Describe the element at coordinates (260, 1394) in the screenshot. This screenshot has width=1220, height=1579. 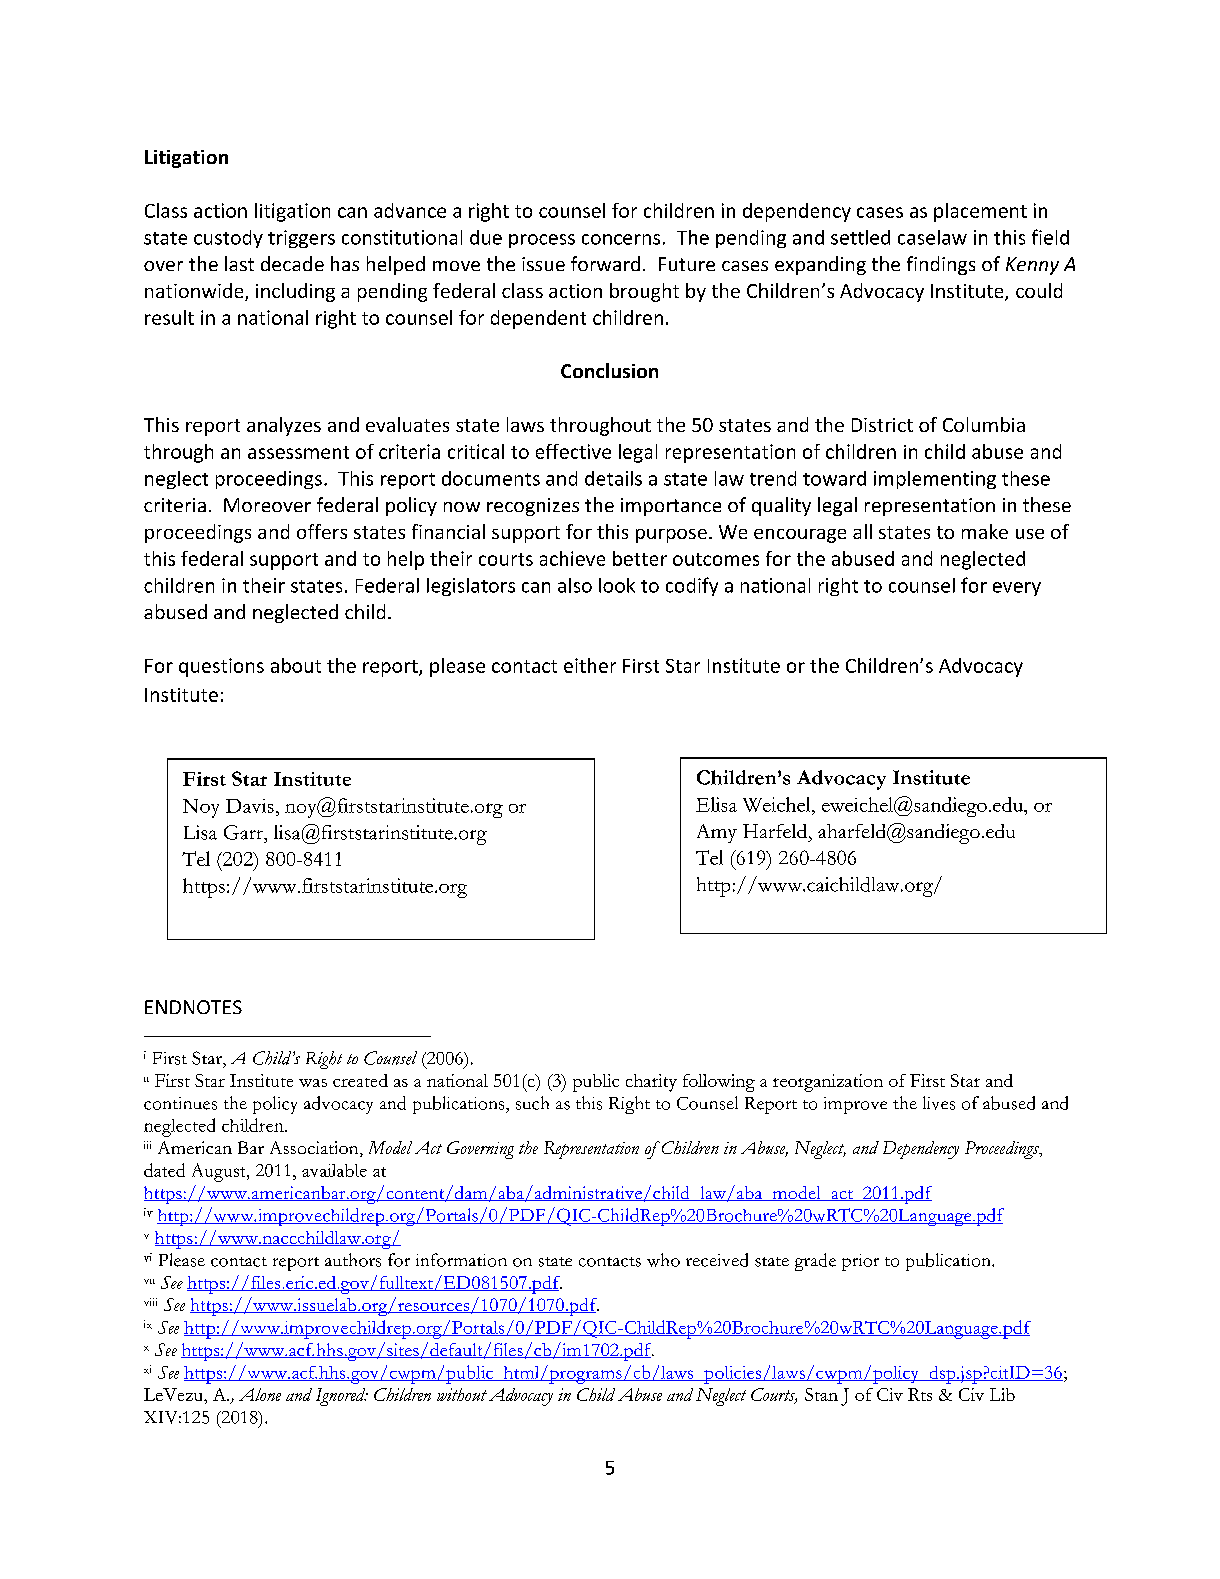
I see `Alone` at that location.
